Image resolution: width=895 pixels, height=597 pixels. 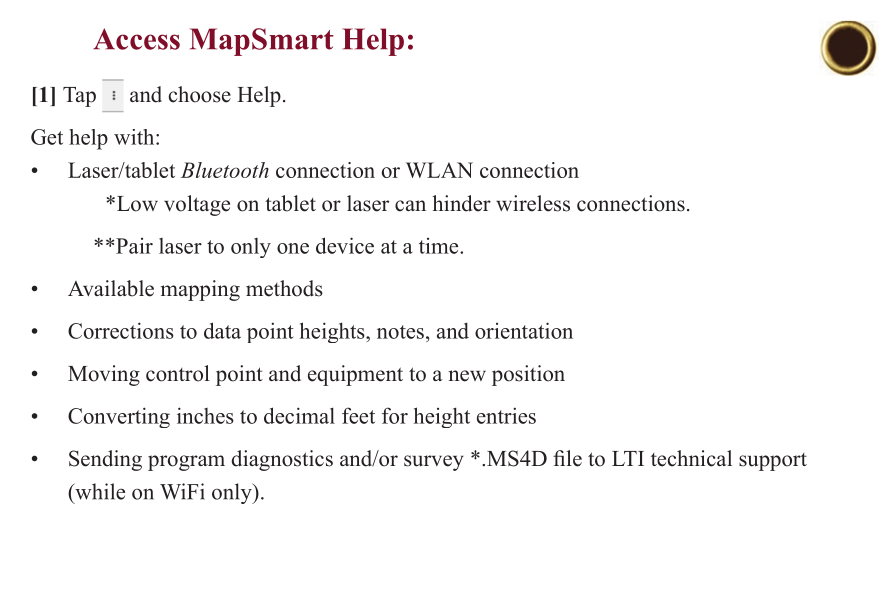 What do you see at coordinates (99, 491) in the screenshot?
I see `while` at bounding box center [99, 491].
